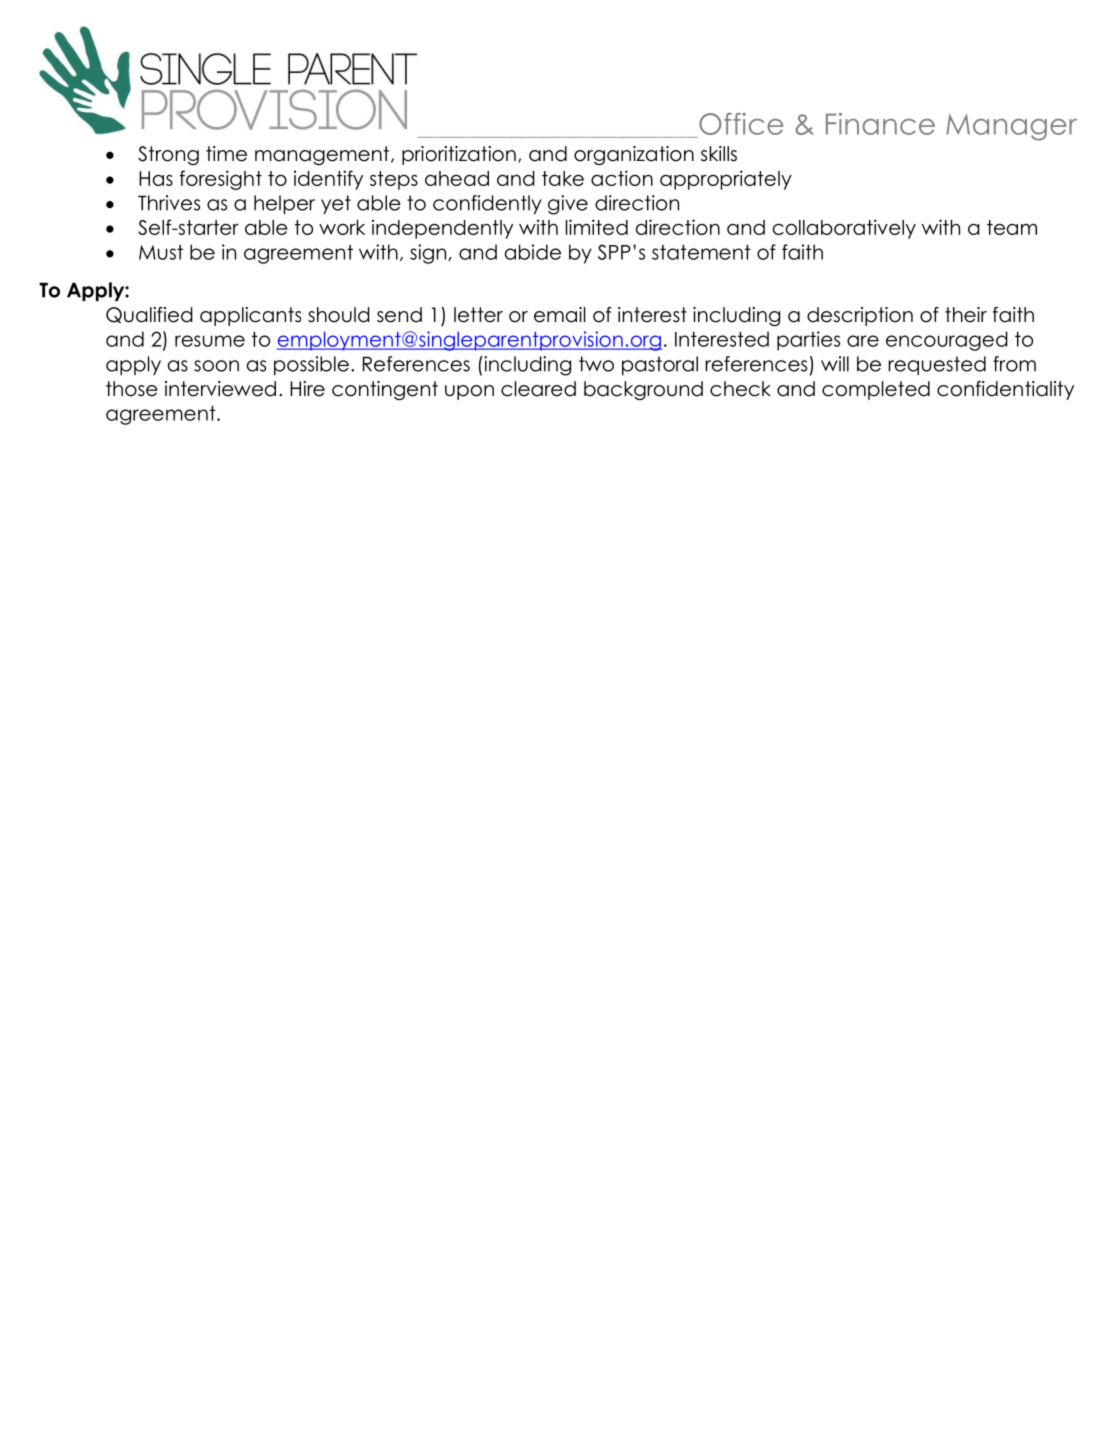 The image size is (1117, 1445). I want to click on time, so click(226, 154).
